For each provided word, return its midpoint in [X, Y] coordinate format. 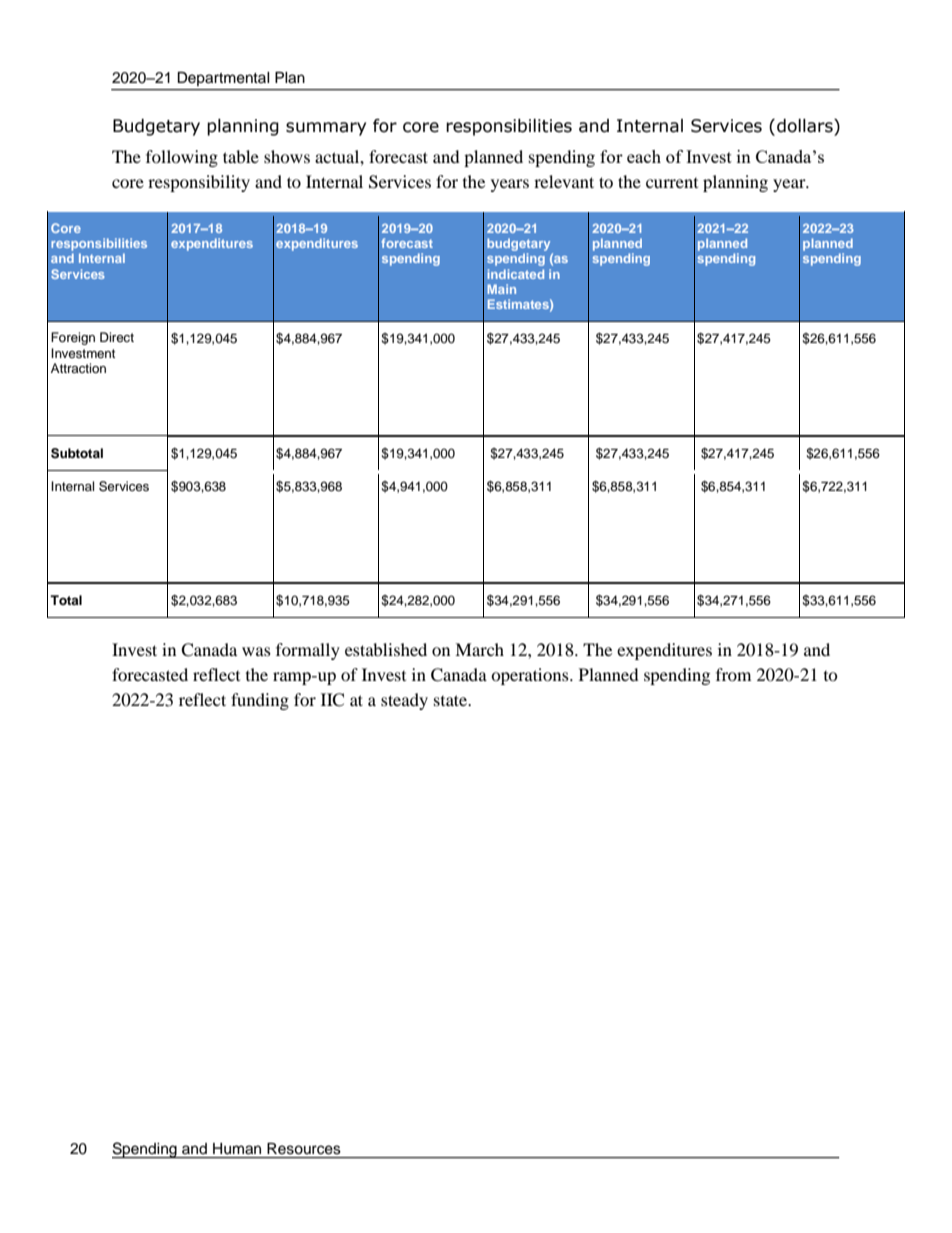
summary [326, 129]
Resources [304, 1149]
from [733, 674]
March [479, 649]
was [256, 651]
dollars [806, 126]
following [182, 158]
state [451, 700]
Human [237, 1149]
